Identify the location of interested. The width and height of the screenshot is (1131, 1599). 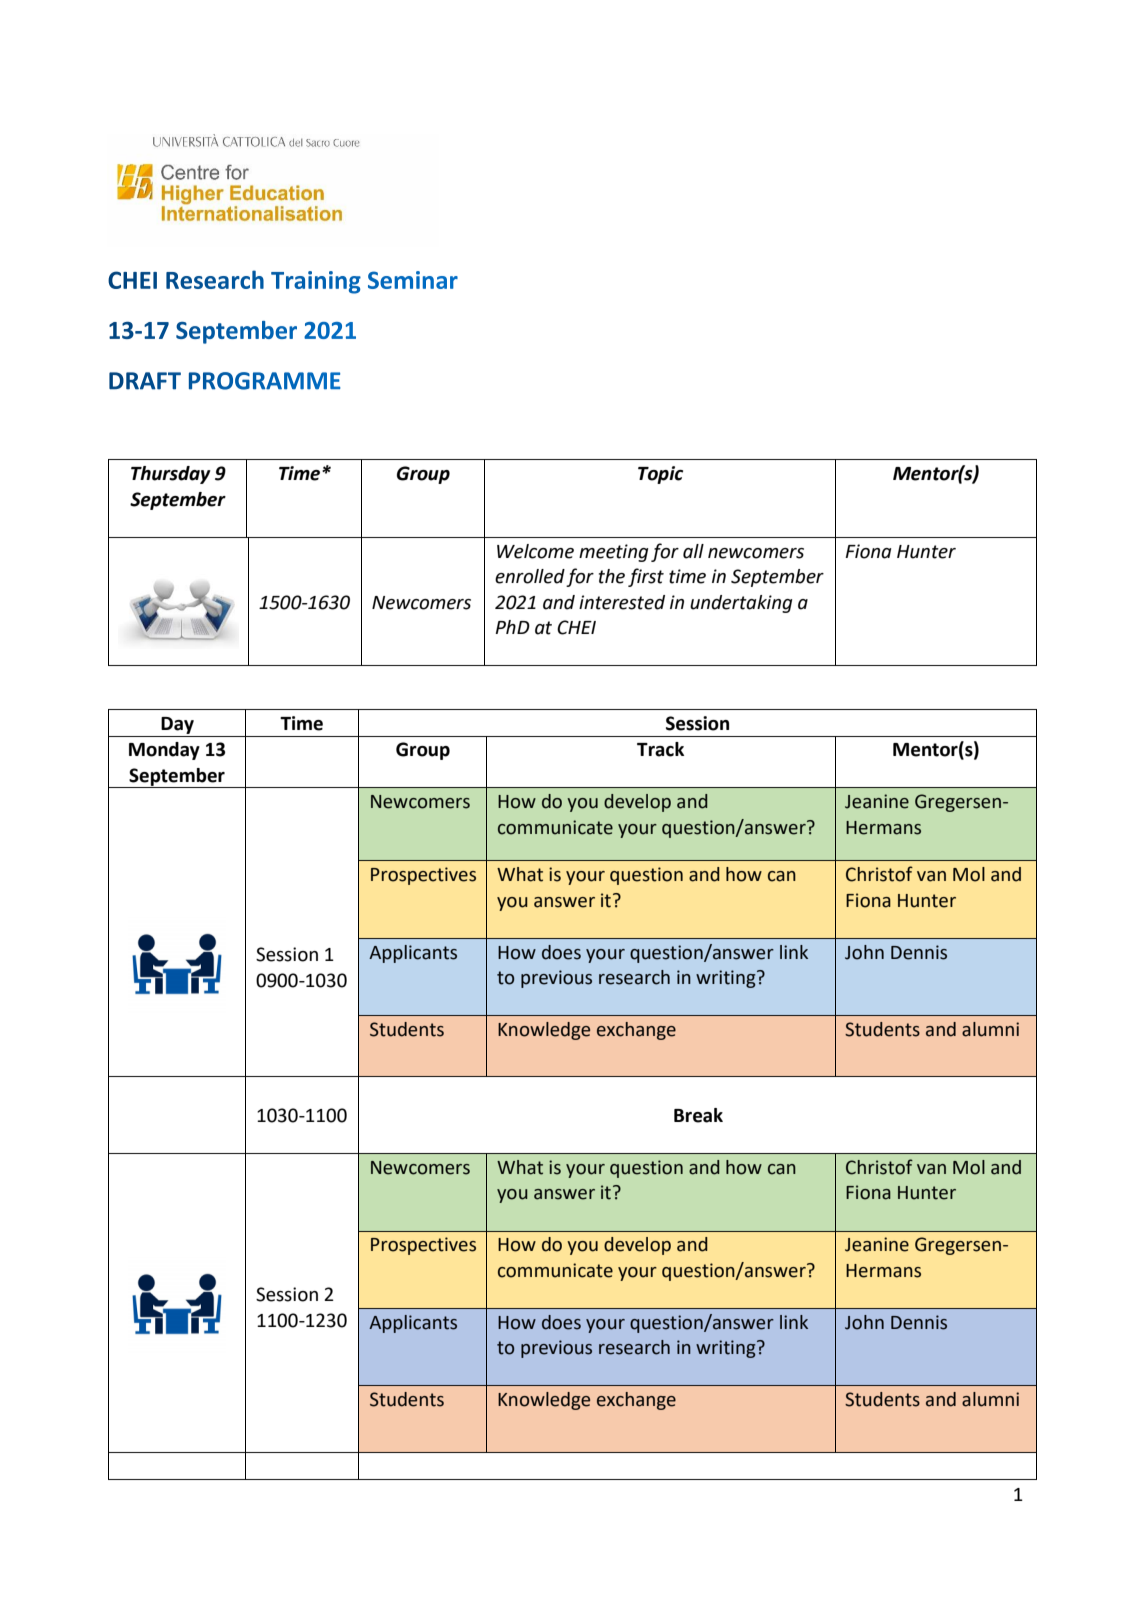
(622, 602).
